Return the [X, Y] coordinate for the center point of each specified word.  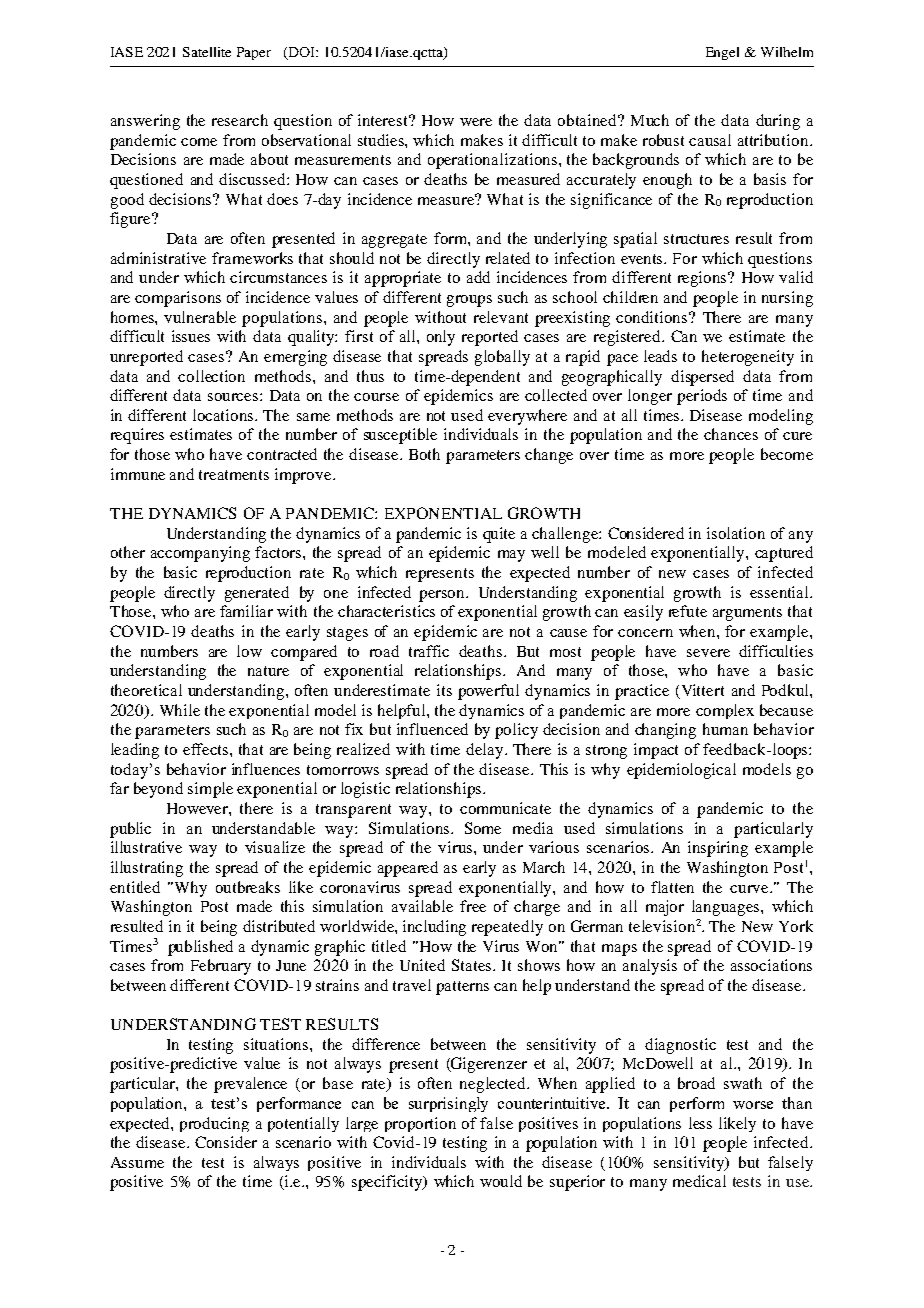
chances [731, 434]
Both [424, 454]
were [476, 122]
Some [483, 828]
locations [224, 415]
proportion [420, 1124]
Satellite [207, 52]
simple [210, 790]
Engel [722, 53]
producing [214, 1124]
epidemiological [681, 771]
